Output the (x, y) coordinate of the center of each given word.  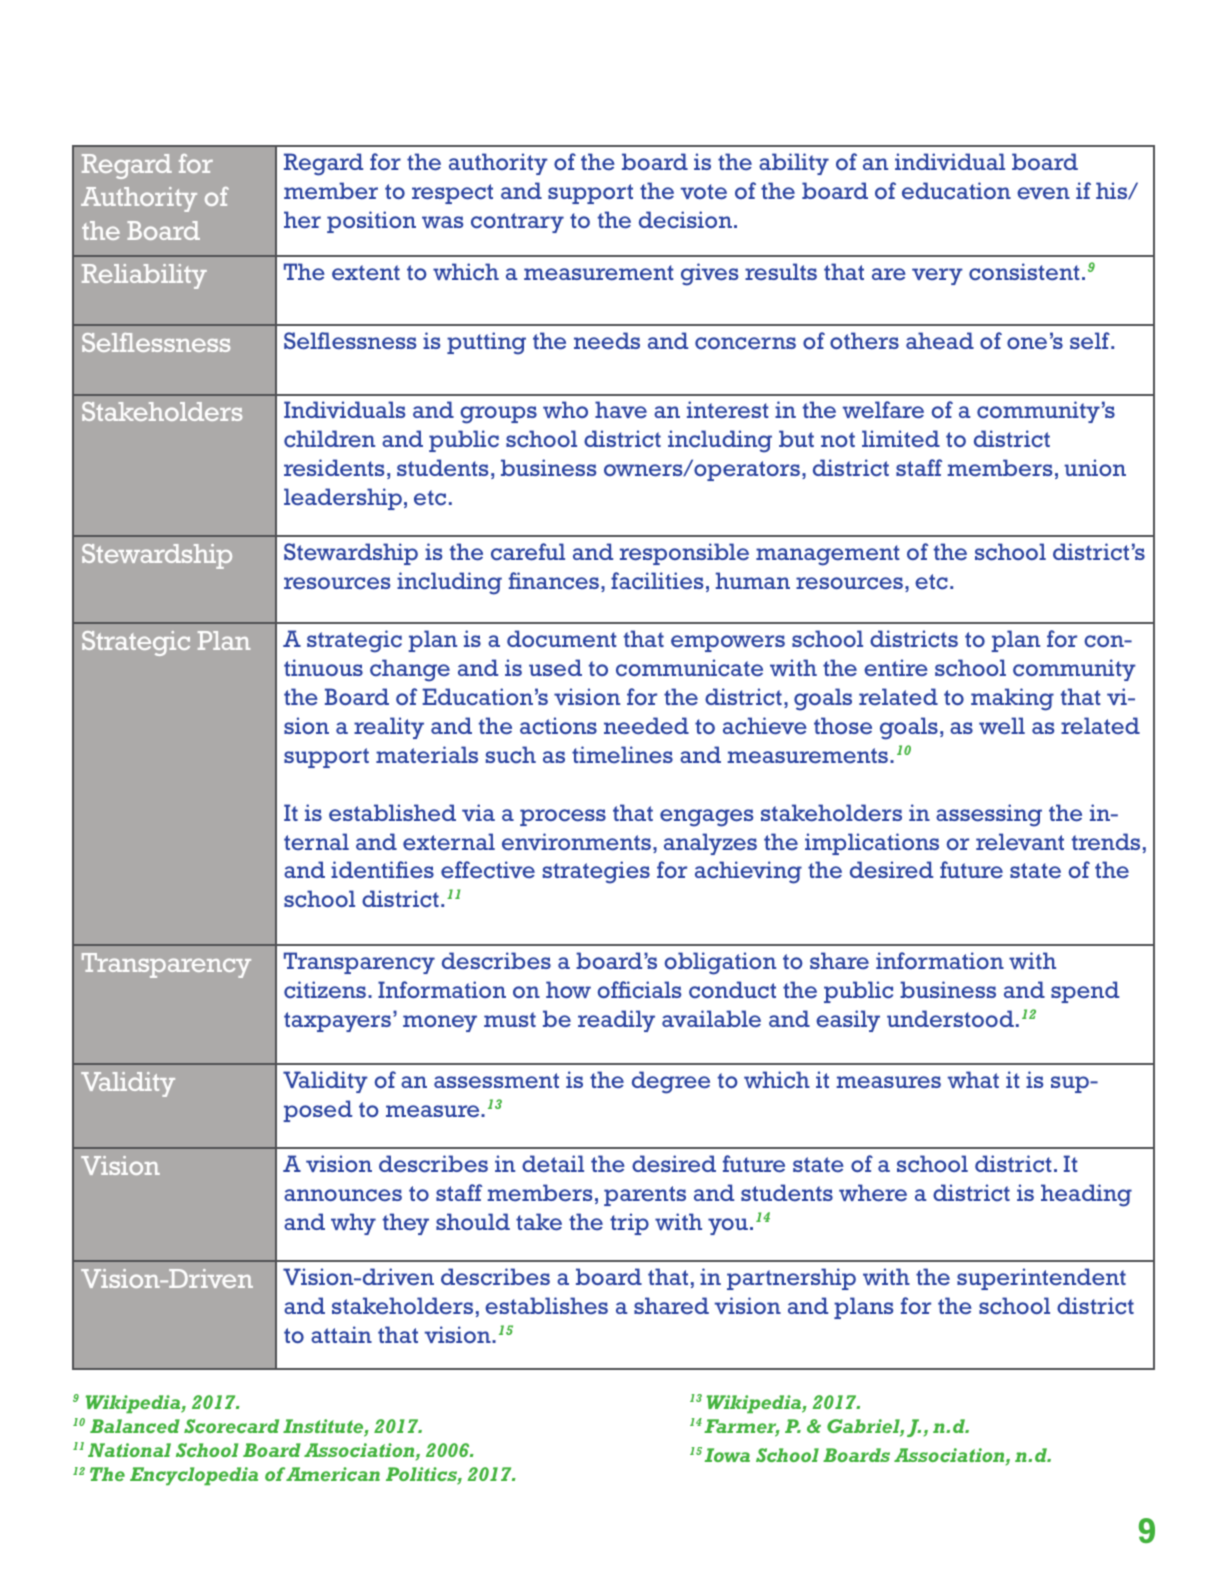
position (371, 222)
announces (343, 1195)
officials (639, 990)
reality (389, 728)
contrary (517, 223)
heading (1086, 1195)
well (1002, 726)
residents (334, 468)
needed (646, 726)
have (621, 409)
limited (901, 438)
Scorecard (231, 1426)
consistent (1024, 272)
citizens (325, 990)
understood (950, 1019)
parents (645, 1196)
